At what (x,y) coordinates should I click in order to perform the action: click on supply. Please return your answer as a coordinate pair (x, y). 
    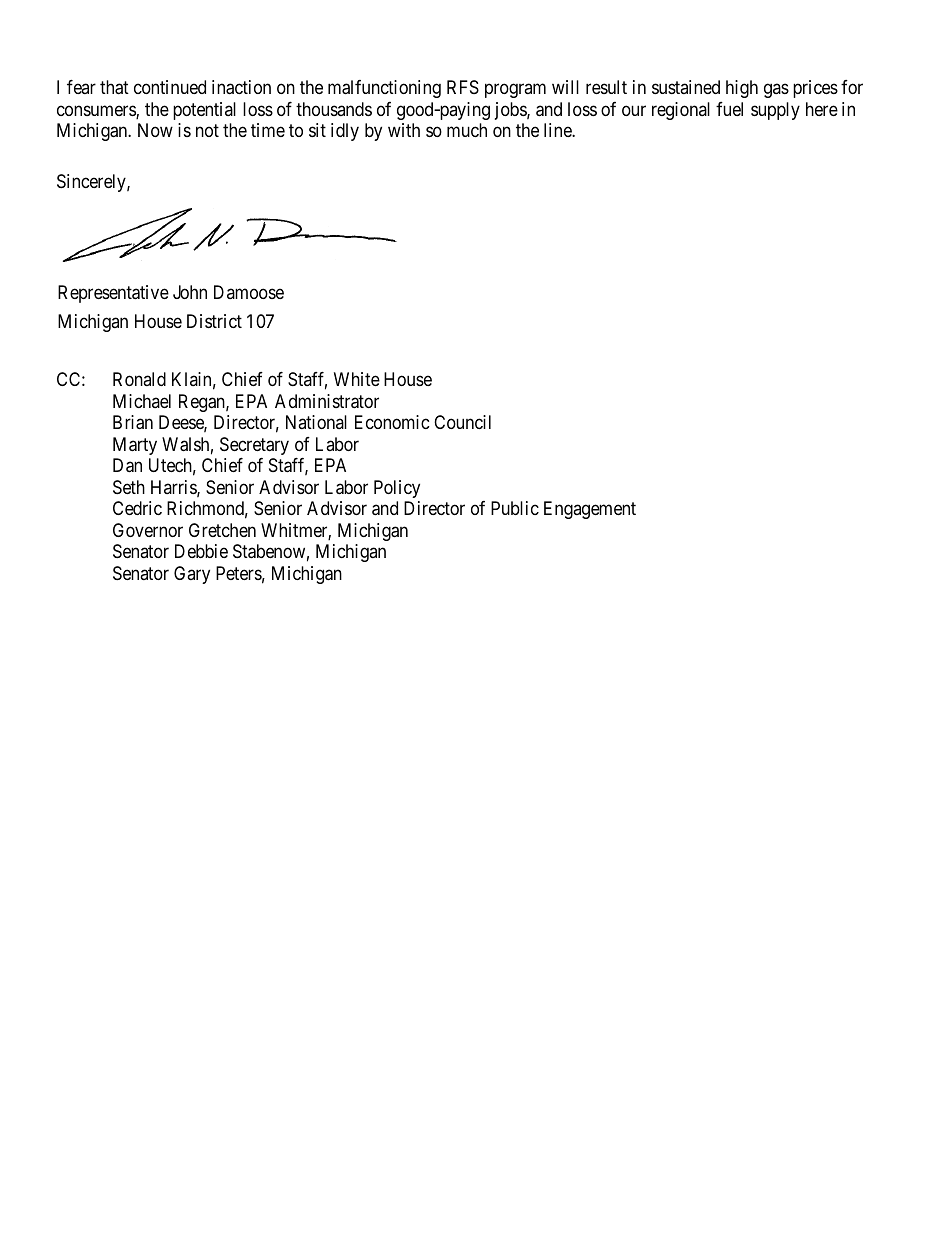
    Looking at the image, I should click on (775, 111).
